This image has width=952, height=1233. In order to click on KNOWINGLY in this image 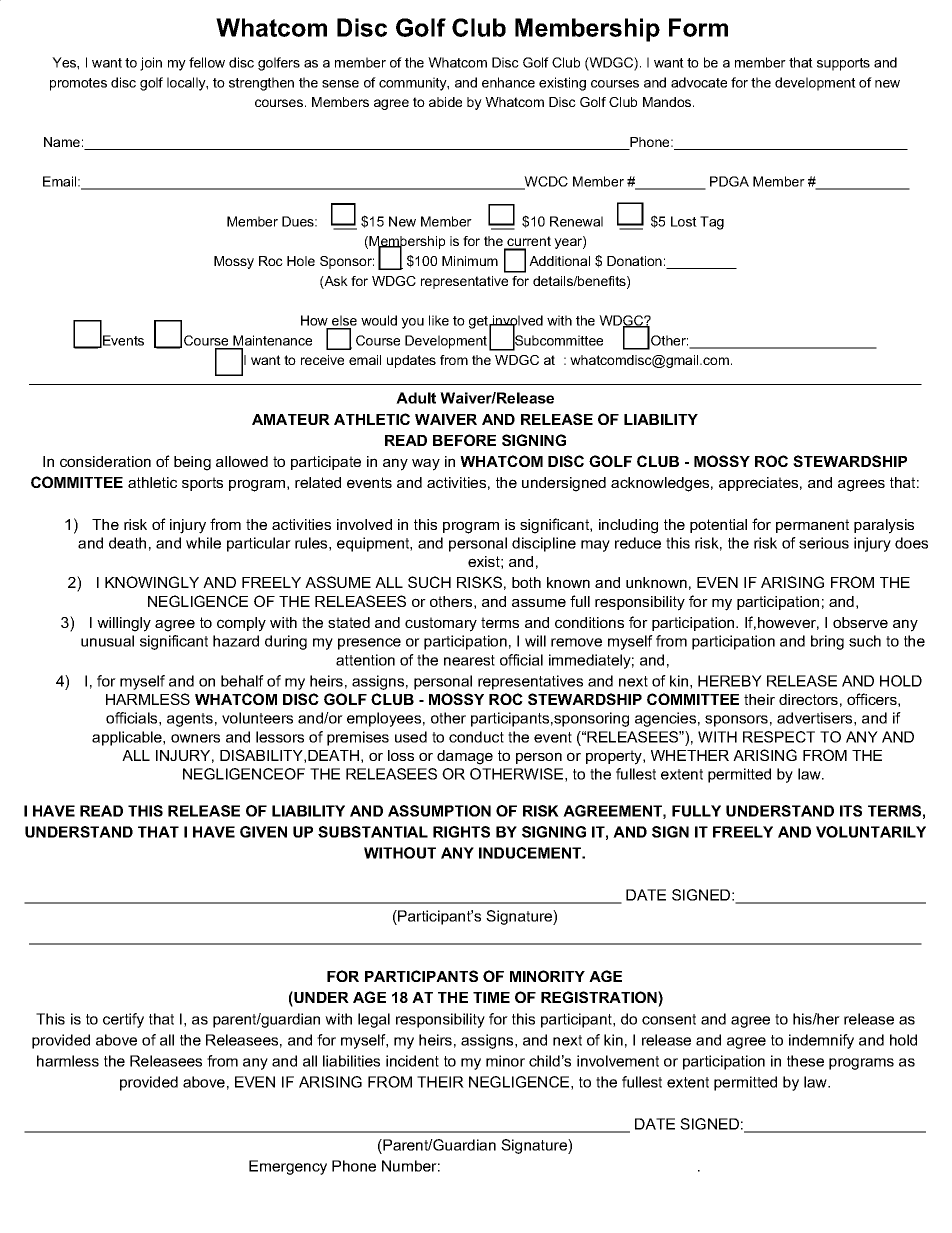, I will do `click(152, 582)`.
